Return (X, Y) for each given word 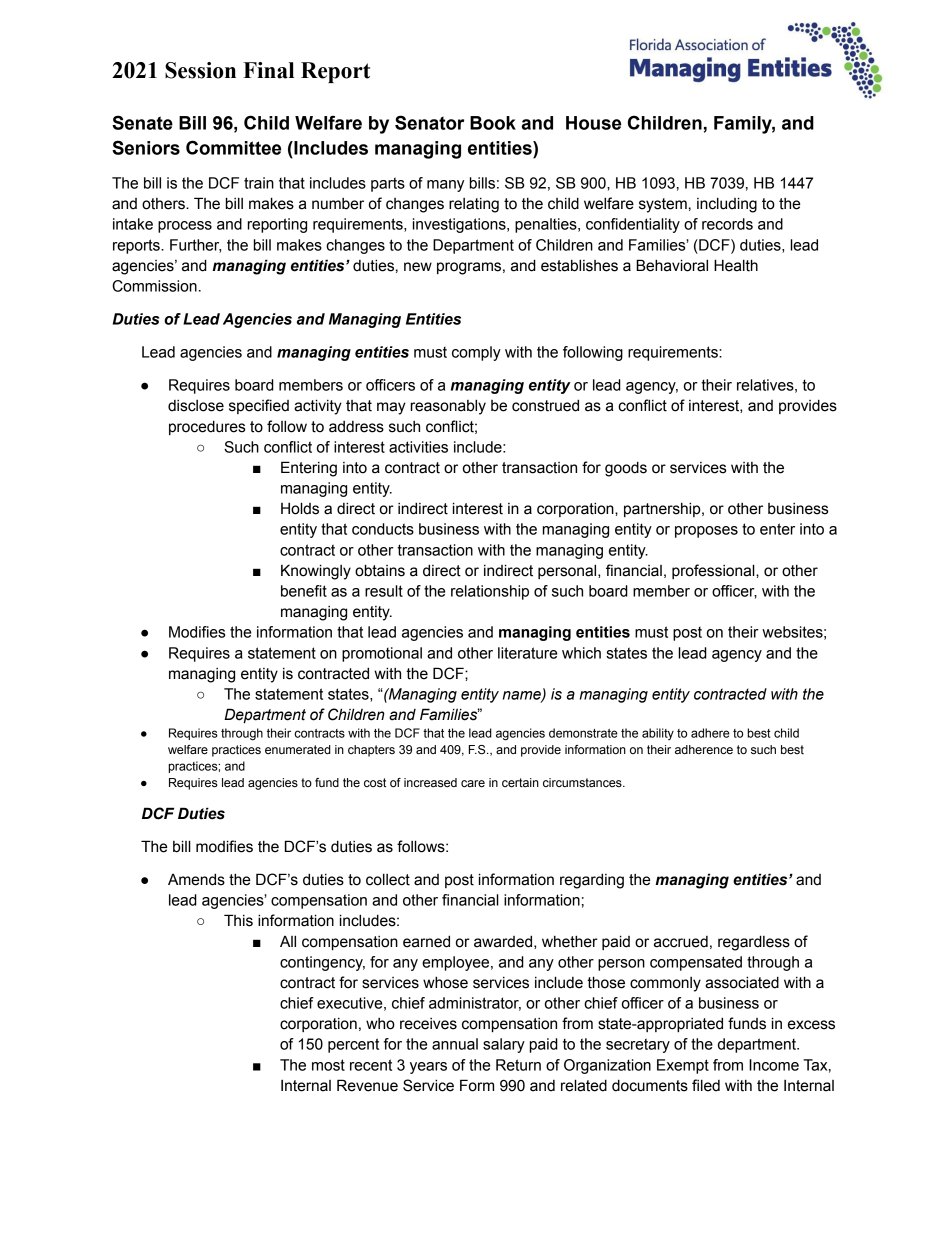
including (727, 205)
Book (493, 123)
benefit (304, 591)
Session (200, 70)
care (473, 783)
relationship (490, 592)
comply (476, 353)
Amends (196, 879)
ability (658, 734)
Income (774, 1065)
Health (736, 265)
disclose (196, 406)
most (328, 1065)
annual (455, 1044)
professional (714, 571)
